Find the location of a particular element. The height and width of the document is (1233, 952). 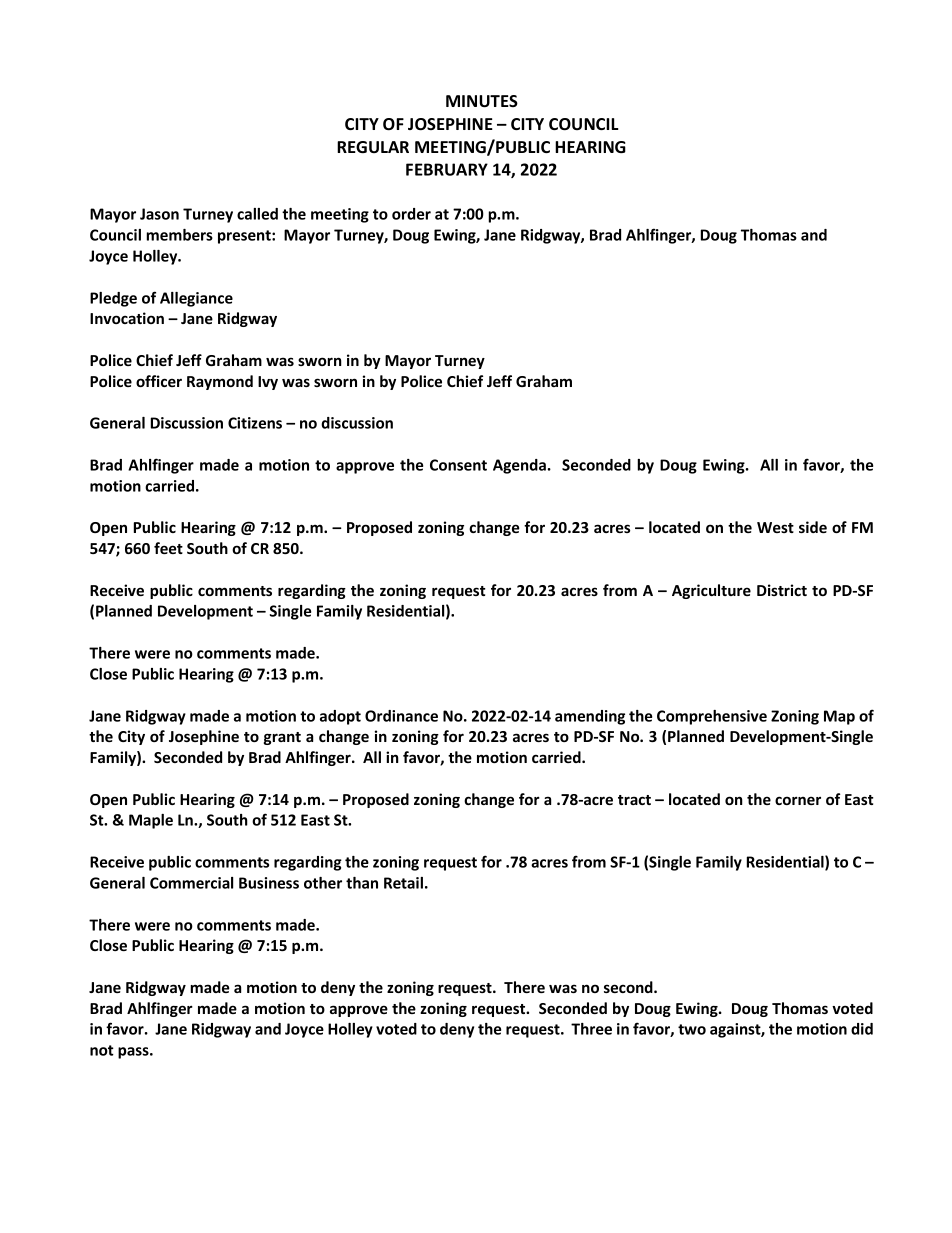

Consent is located at coordinates (458, 465).
